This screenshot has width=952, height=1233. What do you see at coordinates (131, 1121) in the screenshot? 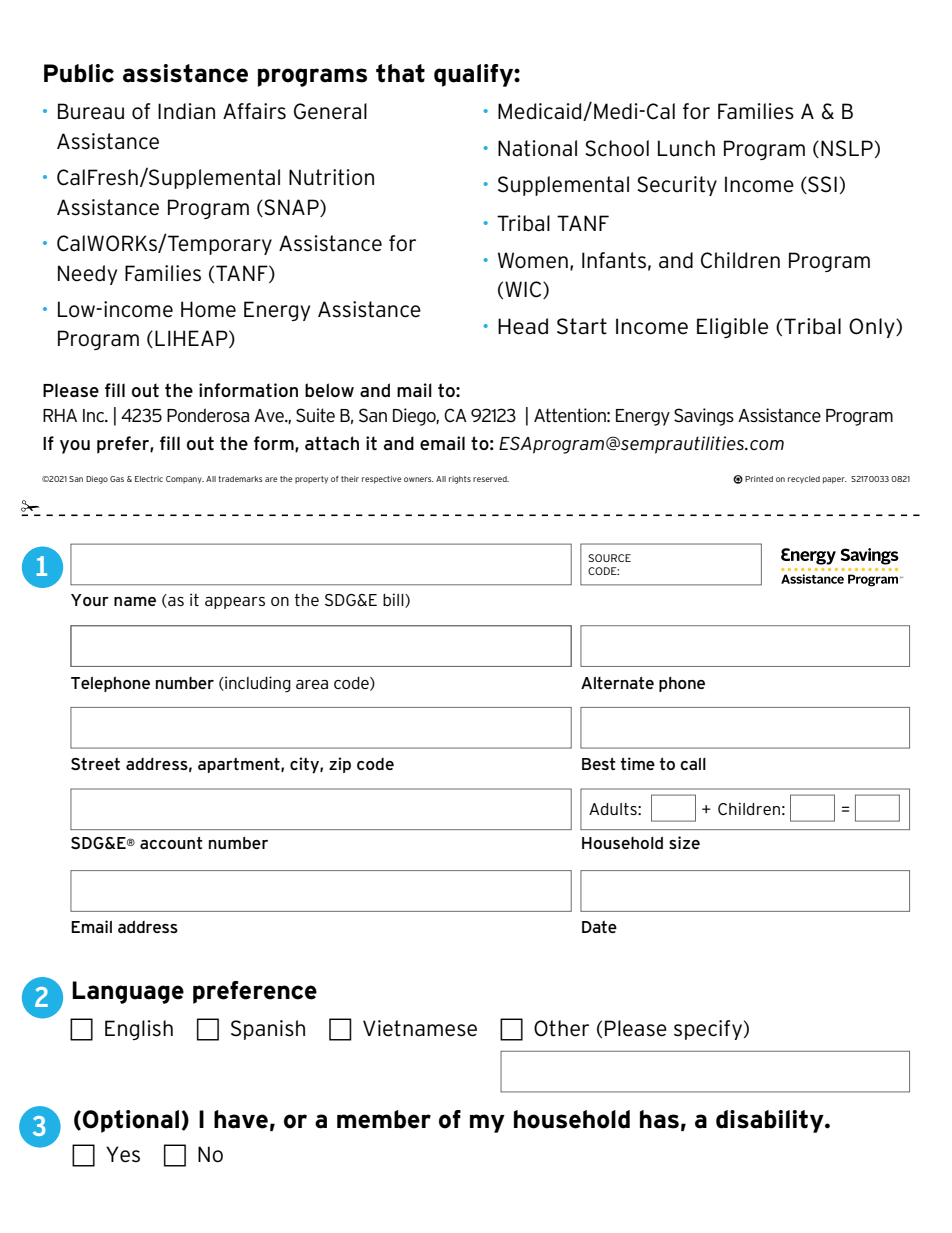
I see `Optional` at bounding box center [131, 1121].
